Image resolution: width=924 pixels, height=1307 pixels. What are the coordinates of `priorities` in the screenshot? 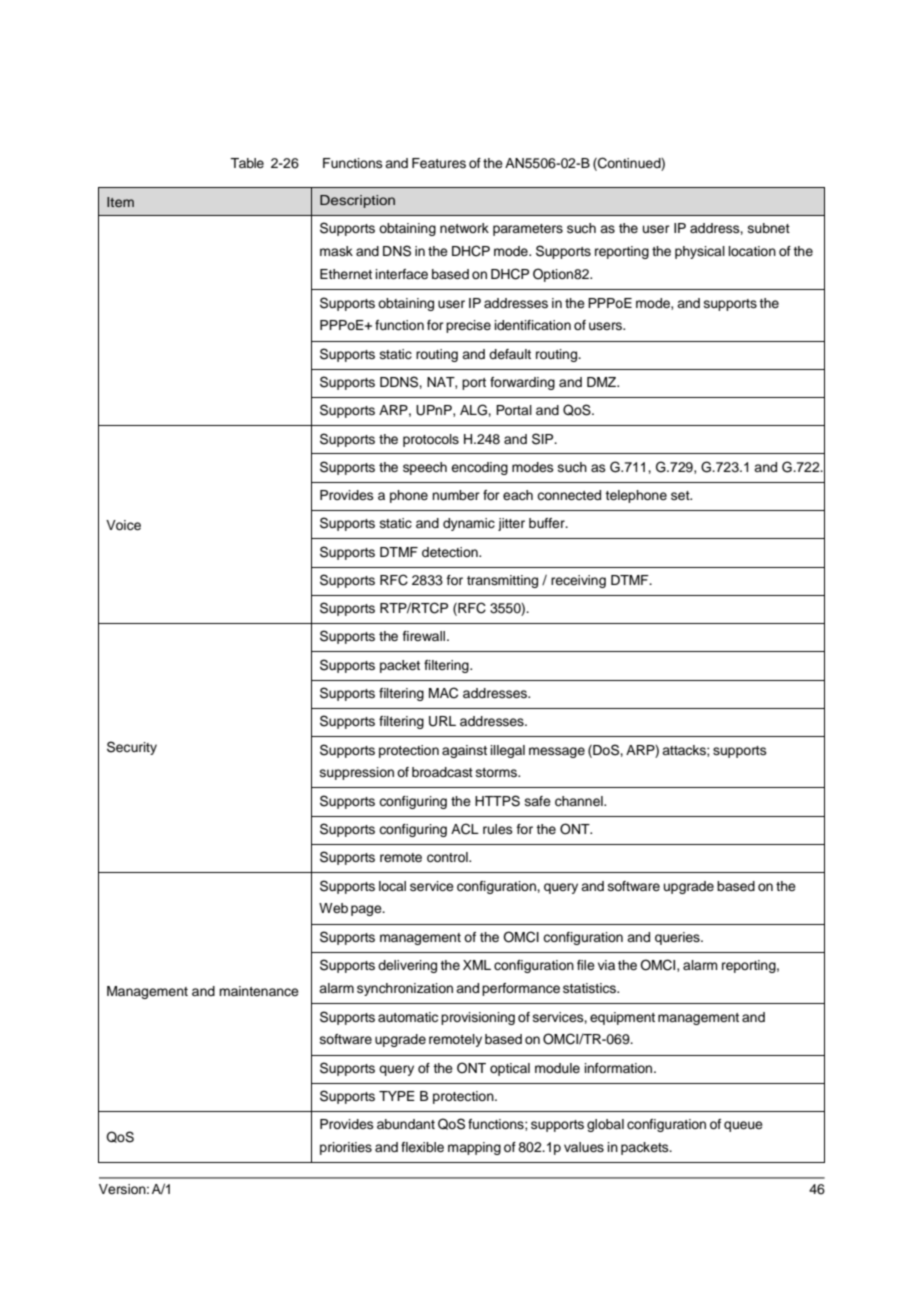 It's located at (346, 1148).
